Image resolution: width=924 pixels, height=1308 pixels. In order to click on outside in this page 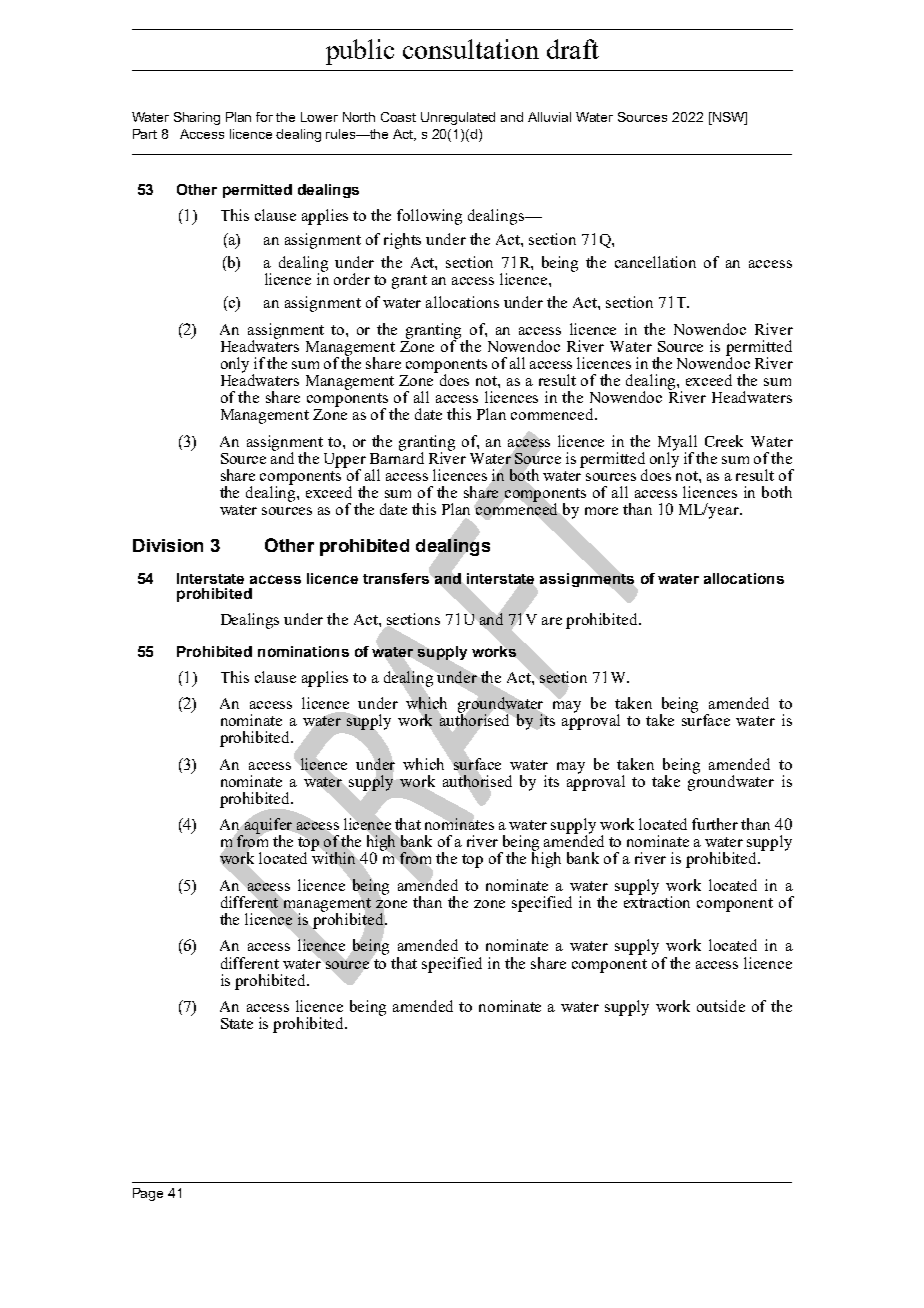, I will do `click(721, 1006)`.
